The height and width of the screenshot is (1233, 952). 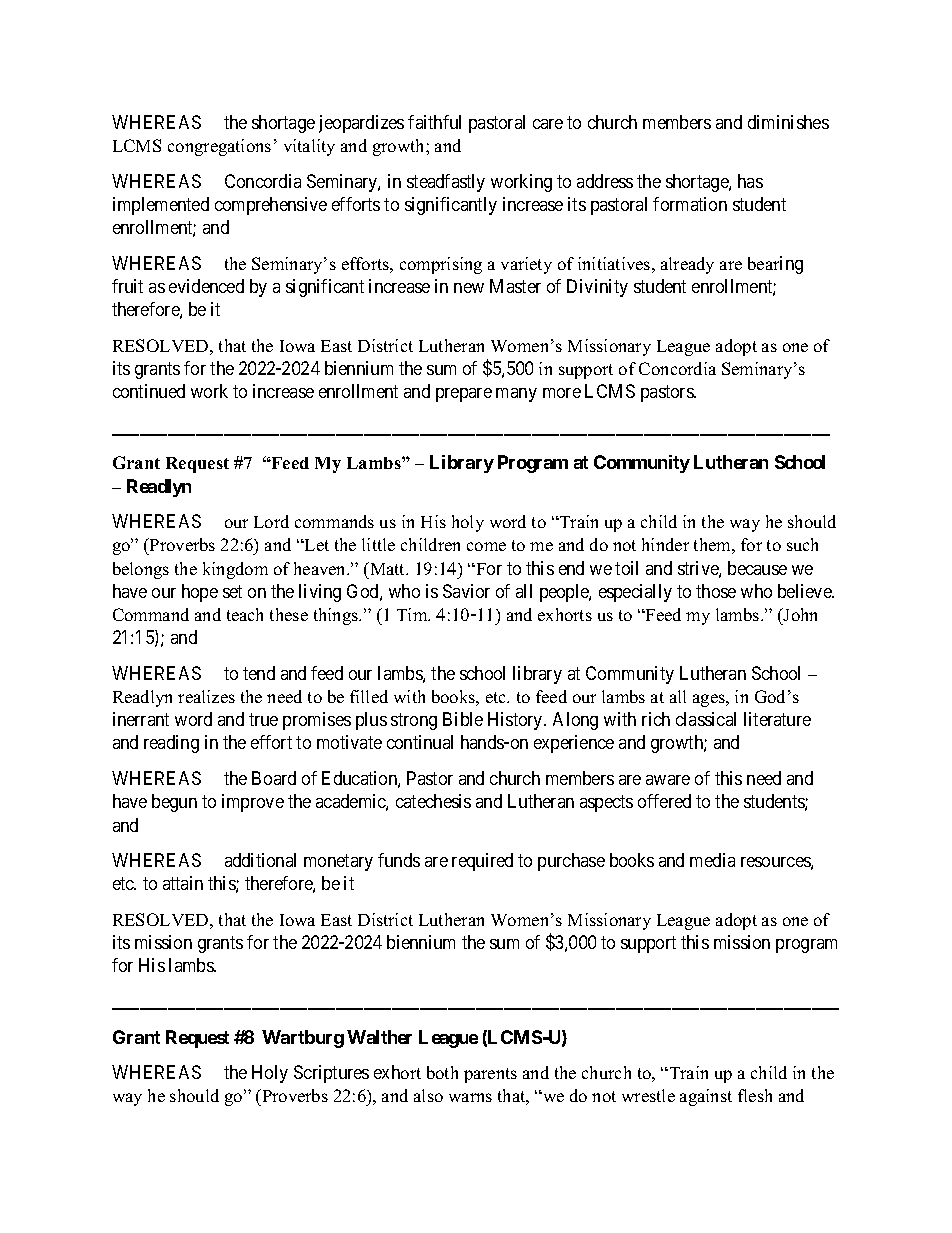 I want to click on hinder, so click(x=665, y=544).
